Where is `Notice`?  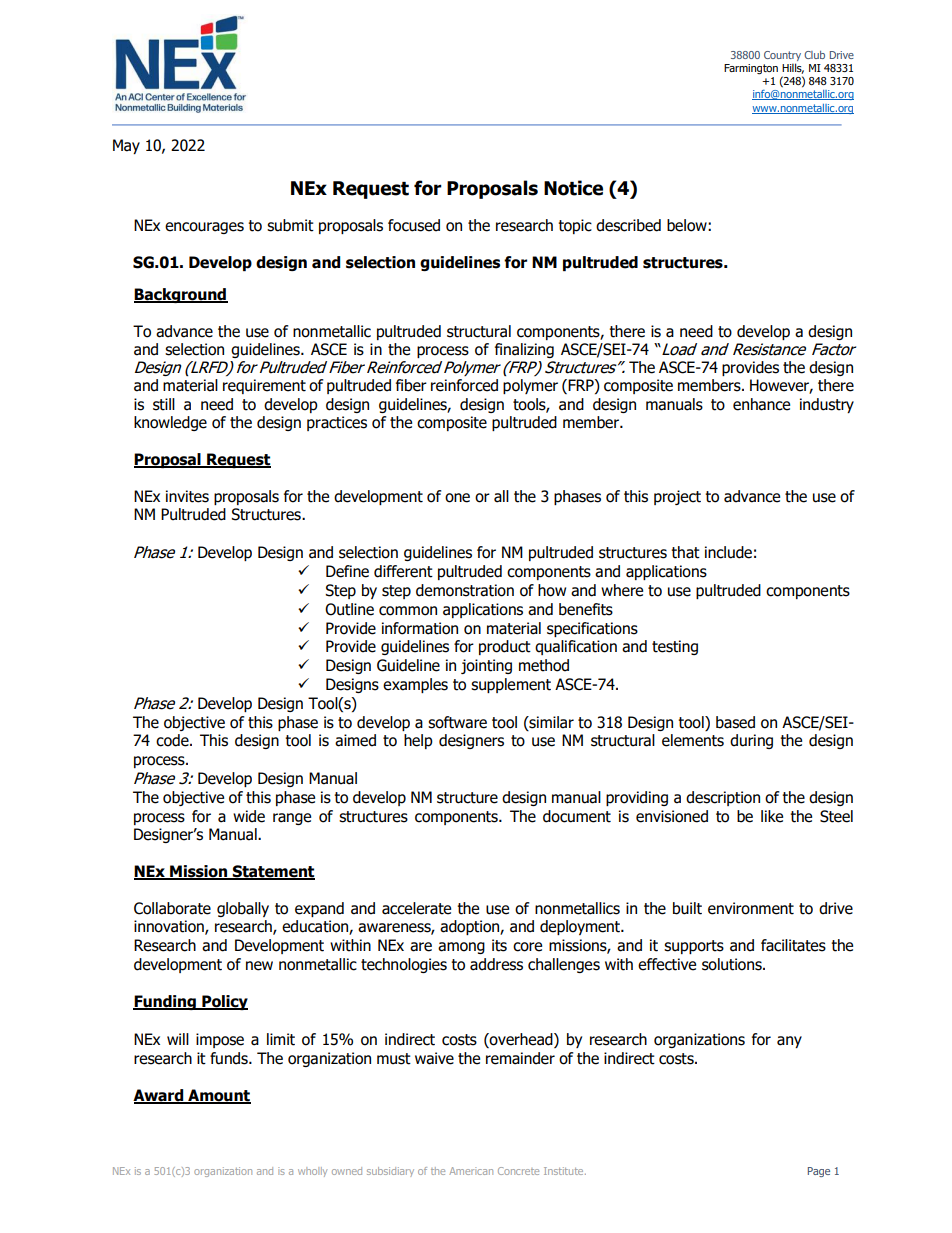
Notice is located at coordinates (573, 188).
